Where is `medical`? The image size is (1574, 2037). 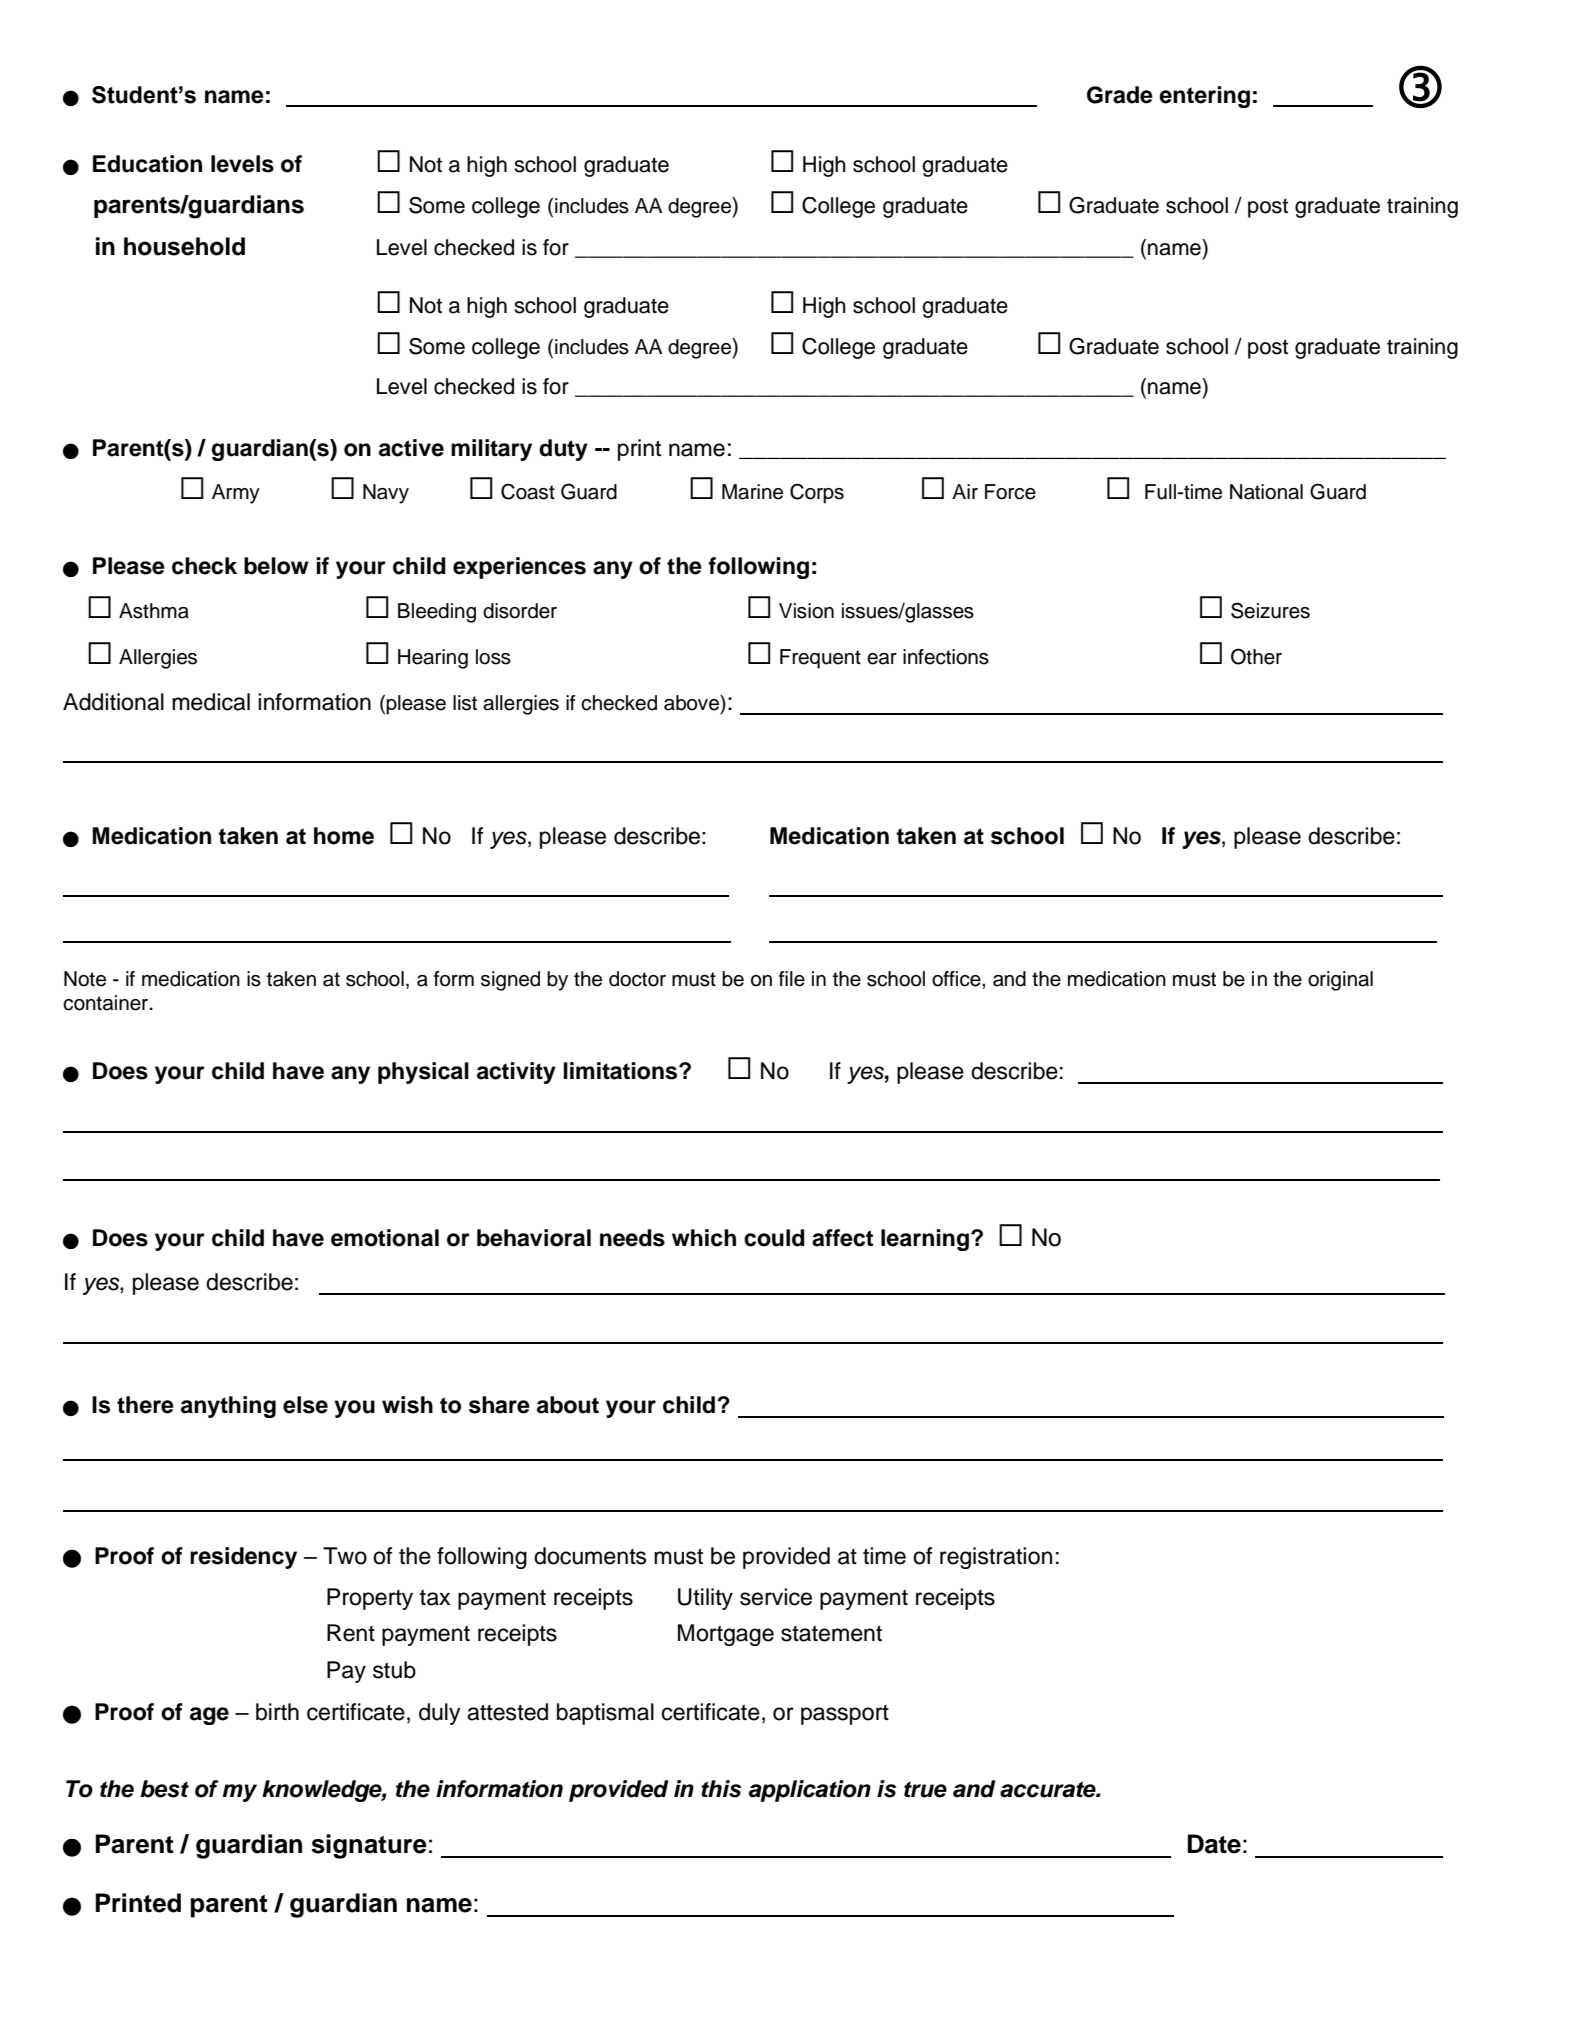 medical is located at coordinates (211, 702).
